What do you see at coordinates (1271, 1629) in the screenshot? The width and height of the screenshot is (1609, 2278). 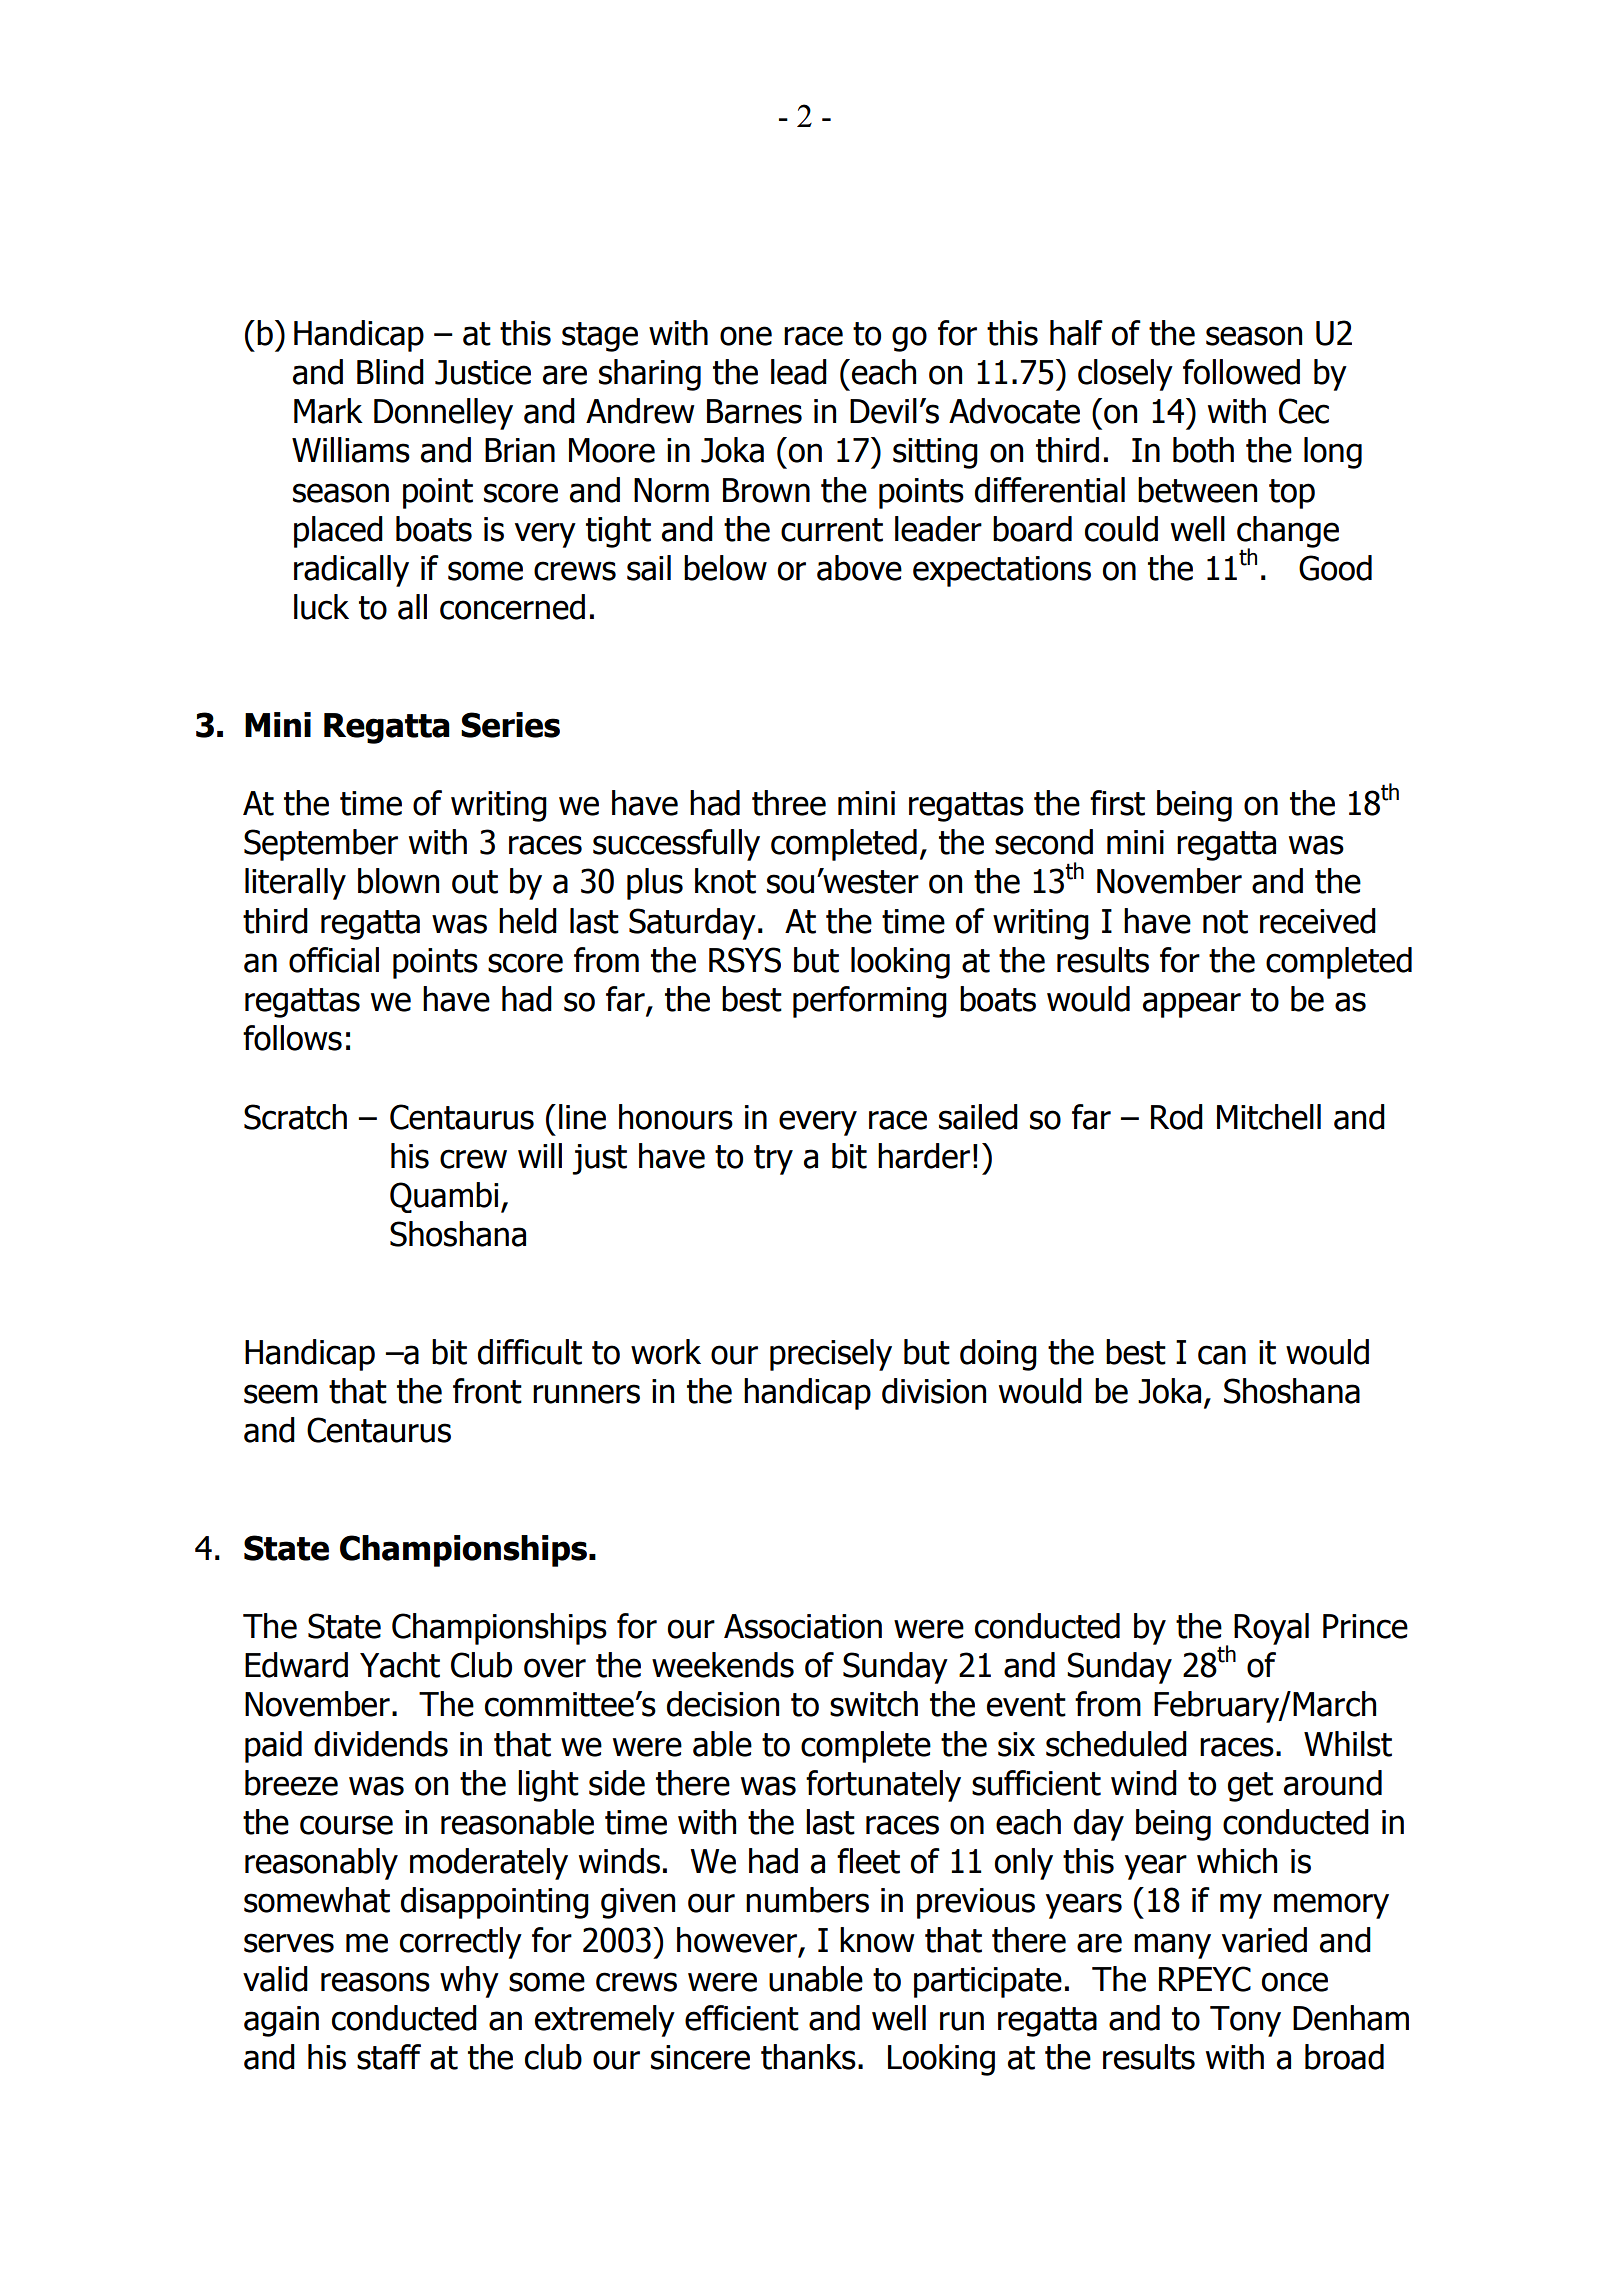 I see `Royal` at bounding box center [1271, 1629].
